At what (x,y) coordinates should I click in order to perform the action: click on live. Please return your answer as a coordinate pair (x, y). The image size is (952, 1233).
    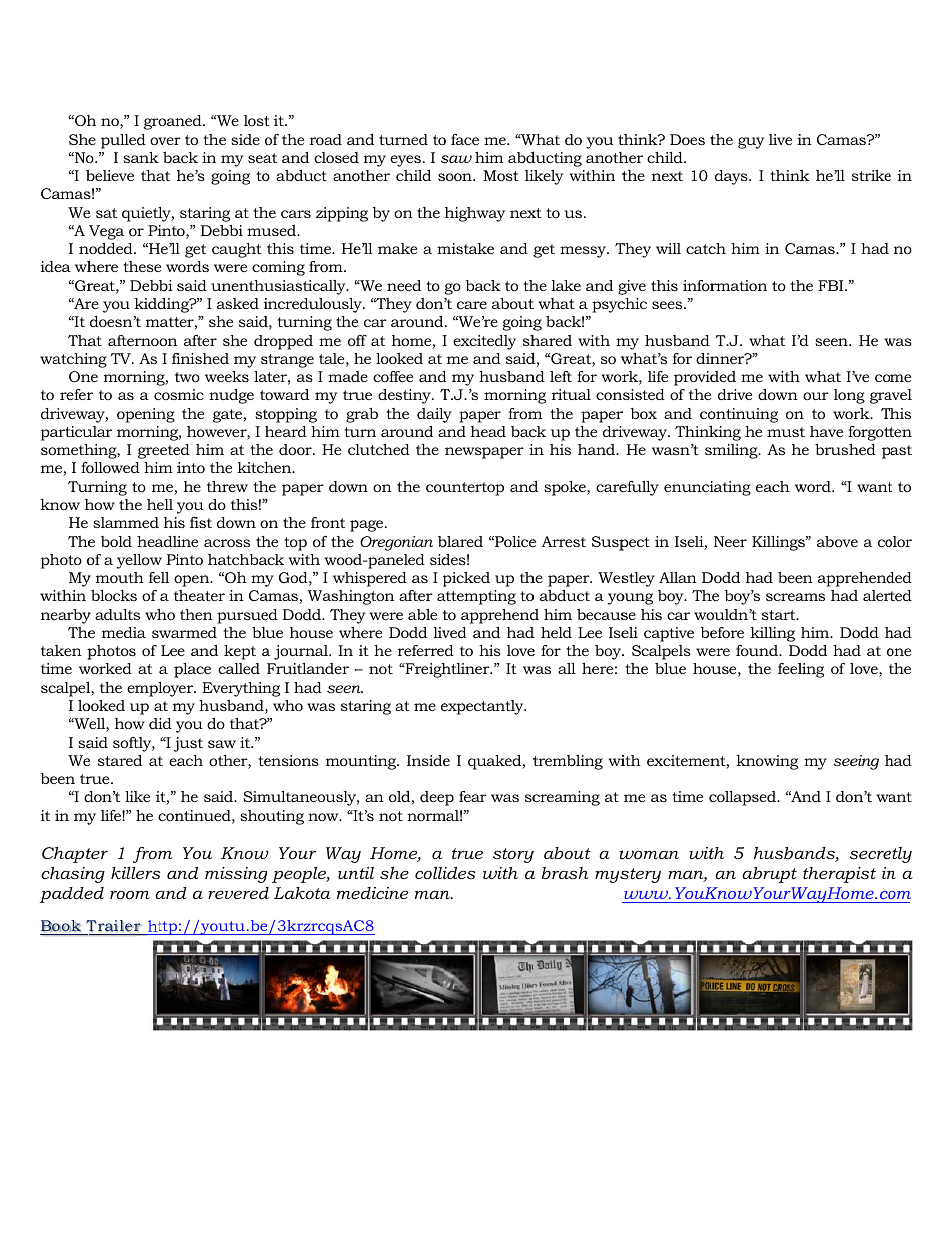
    Looking at the image, I should click on (780, 139).
